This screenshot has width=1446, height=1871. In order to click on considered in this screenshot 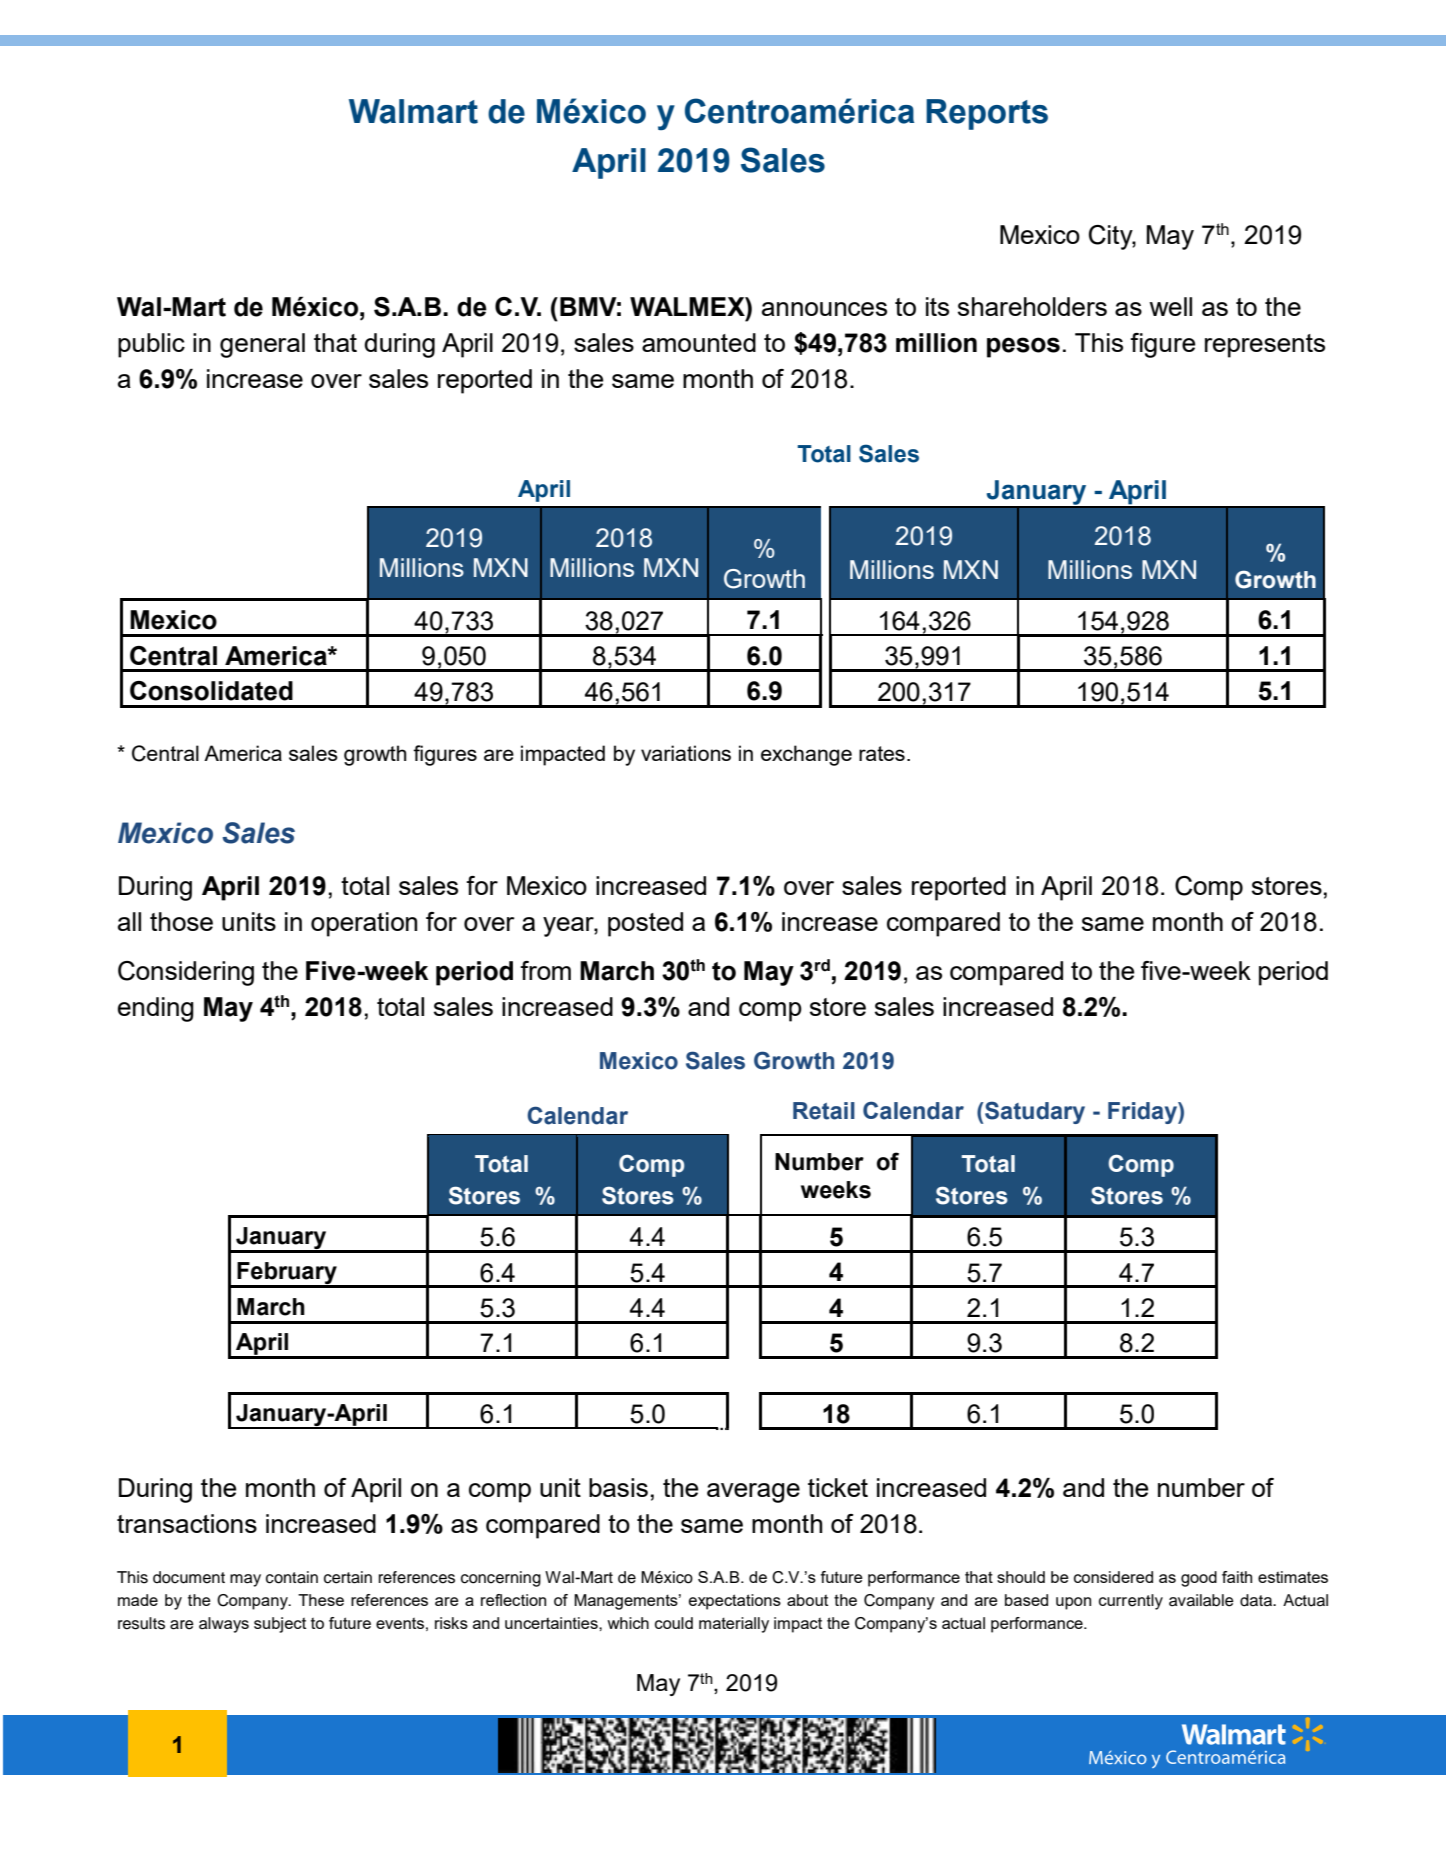, I will do `click(1113, 1577)`.
